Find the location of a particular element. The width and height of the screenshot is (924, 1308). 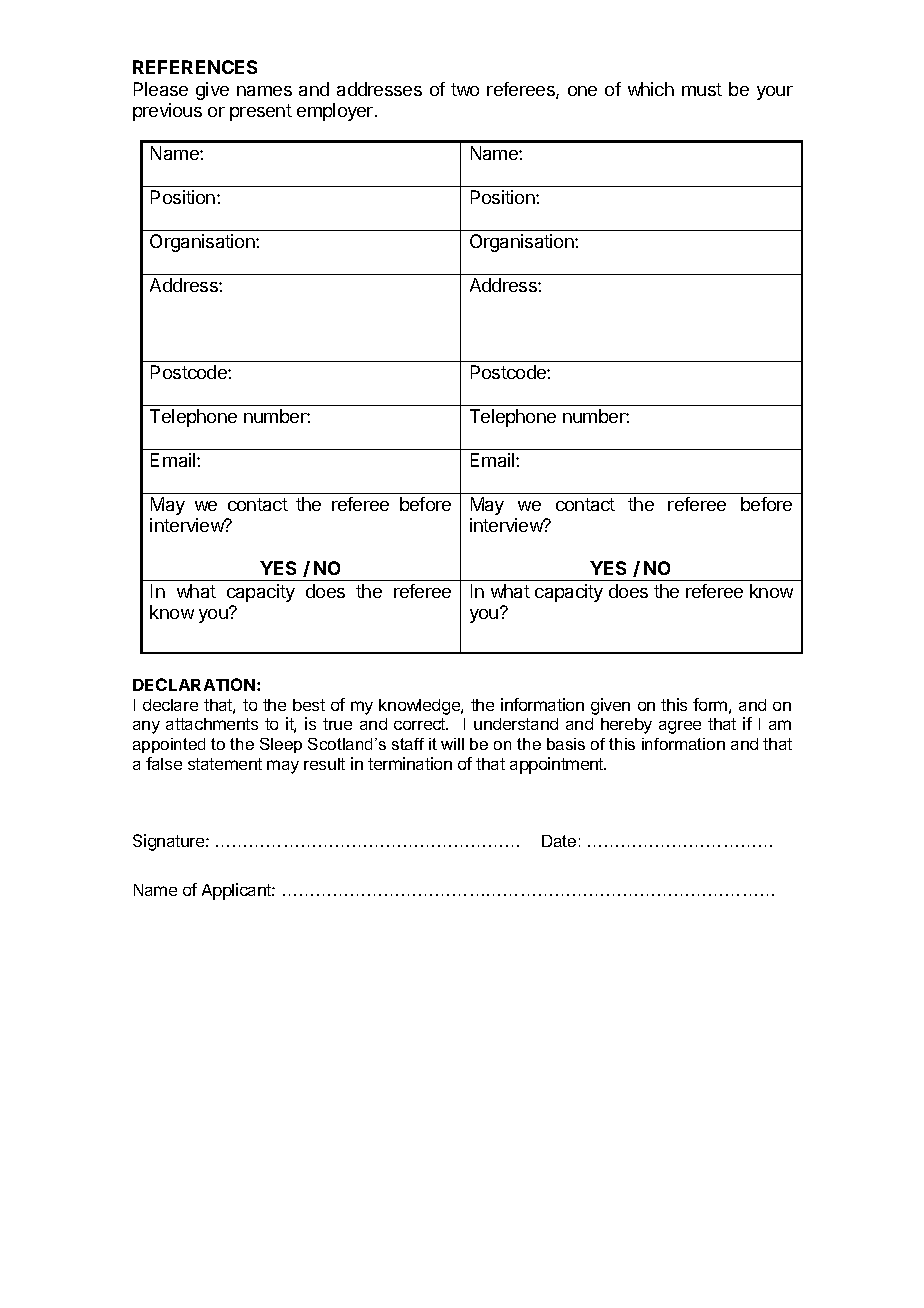

agree is located at coordinates (680, 727).
